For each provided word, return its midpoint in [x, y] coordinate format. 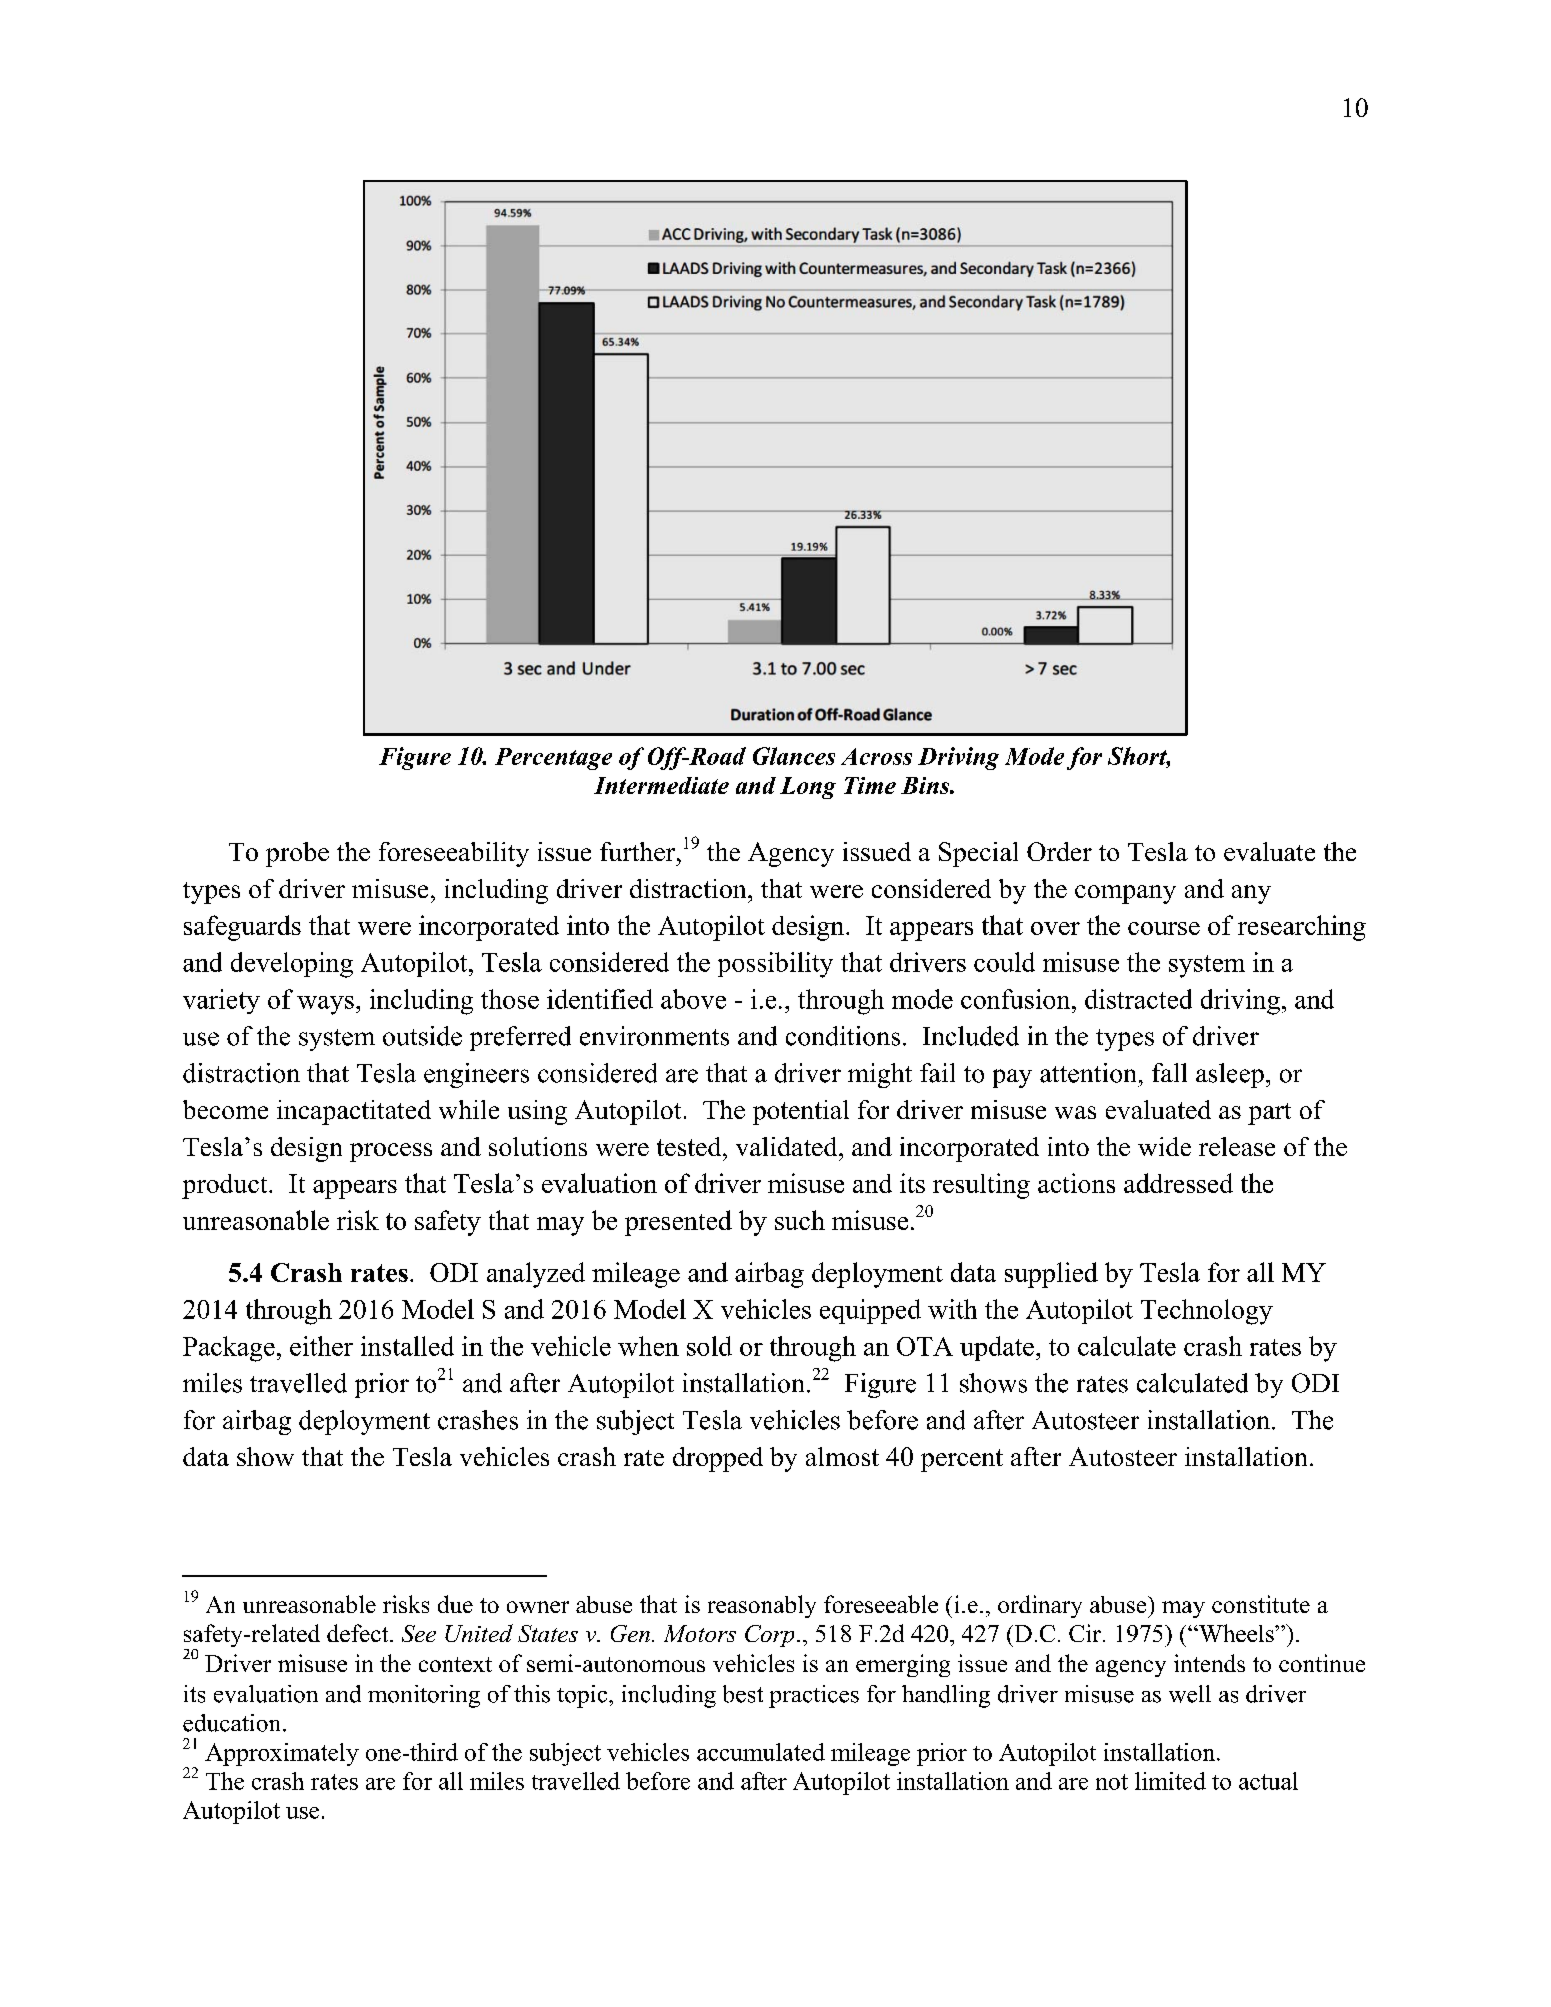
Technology [1207, 1312]
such [800, 1220]
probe [297, 854]
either [321, 1346]
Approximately [282, 1754]
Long [808, 788]
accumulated [761, 1752]
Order [1059, 851]
